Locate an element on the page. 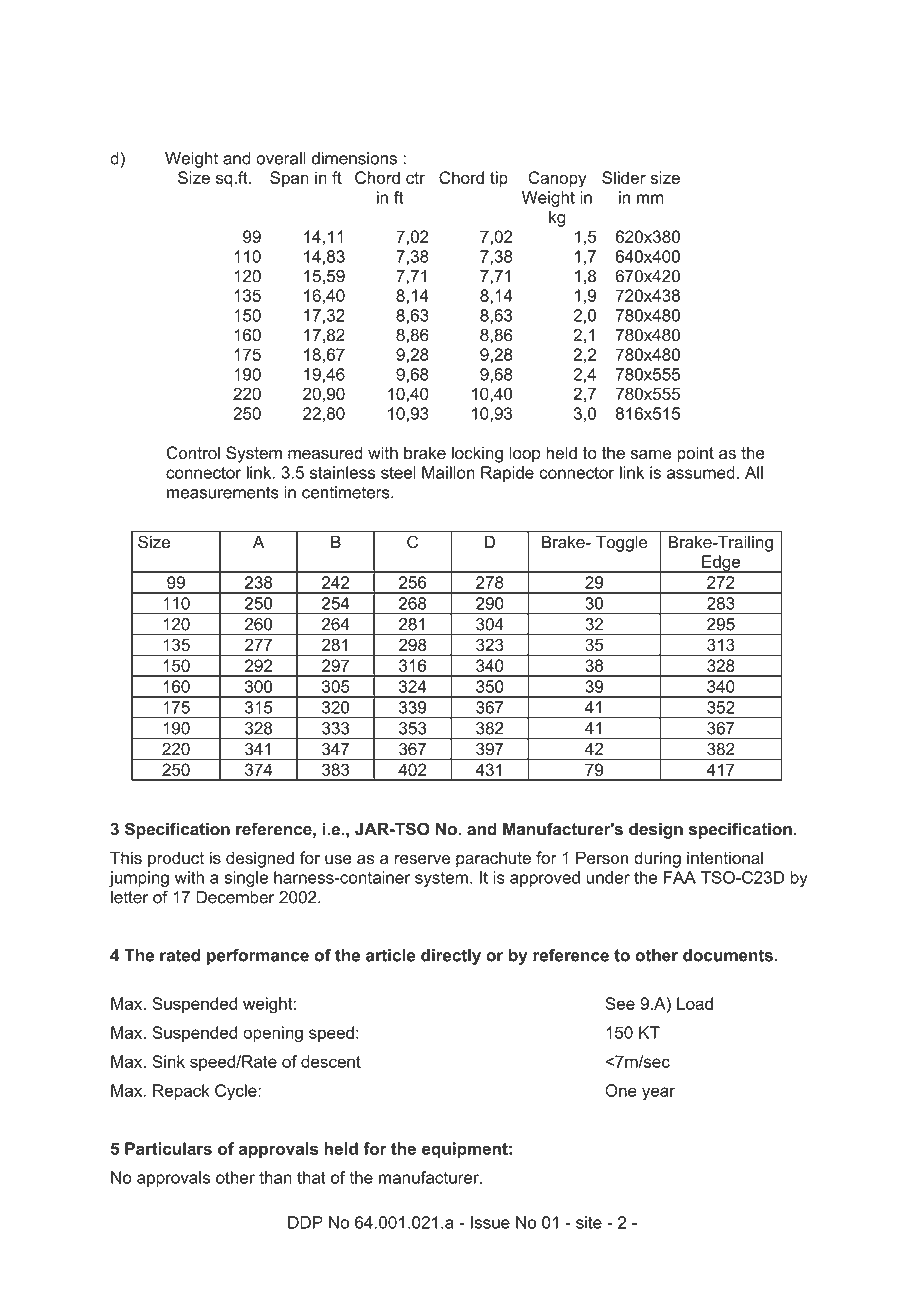 The height and width of the page is (1308, 924). reserve is located at coordinates (422, 859).
